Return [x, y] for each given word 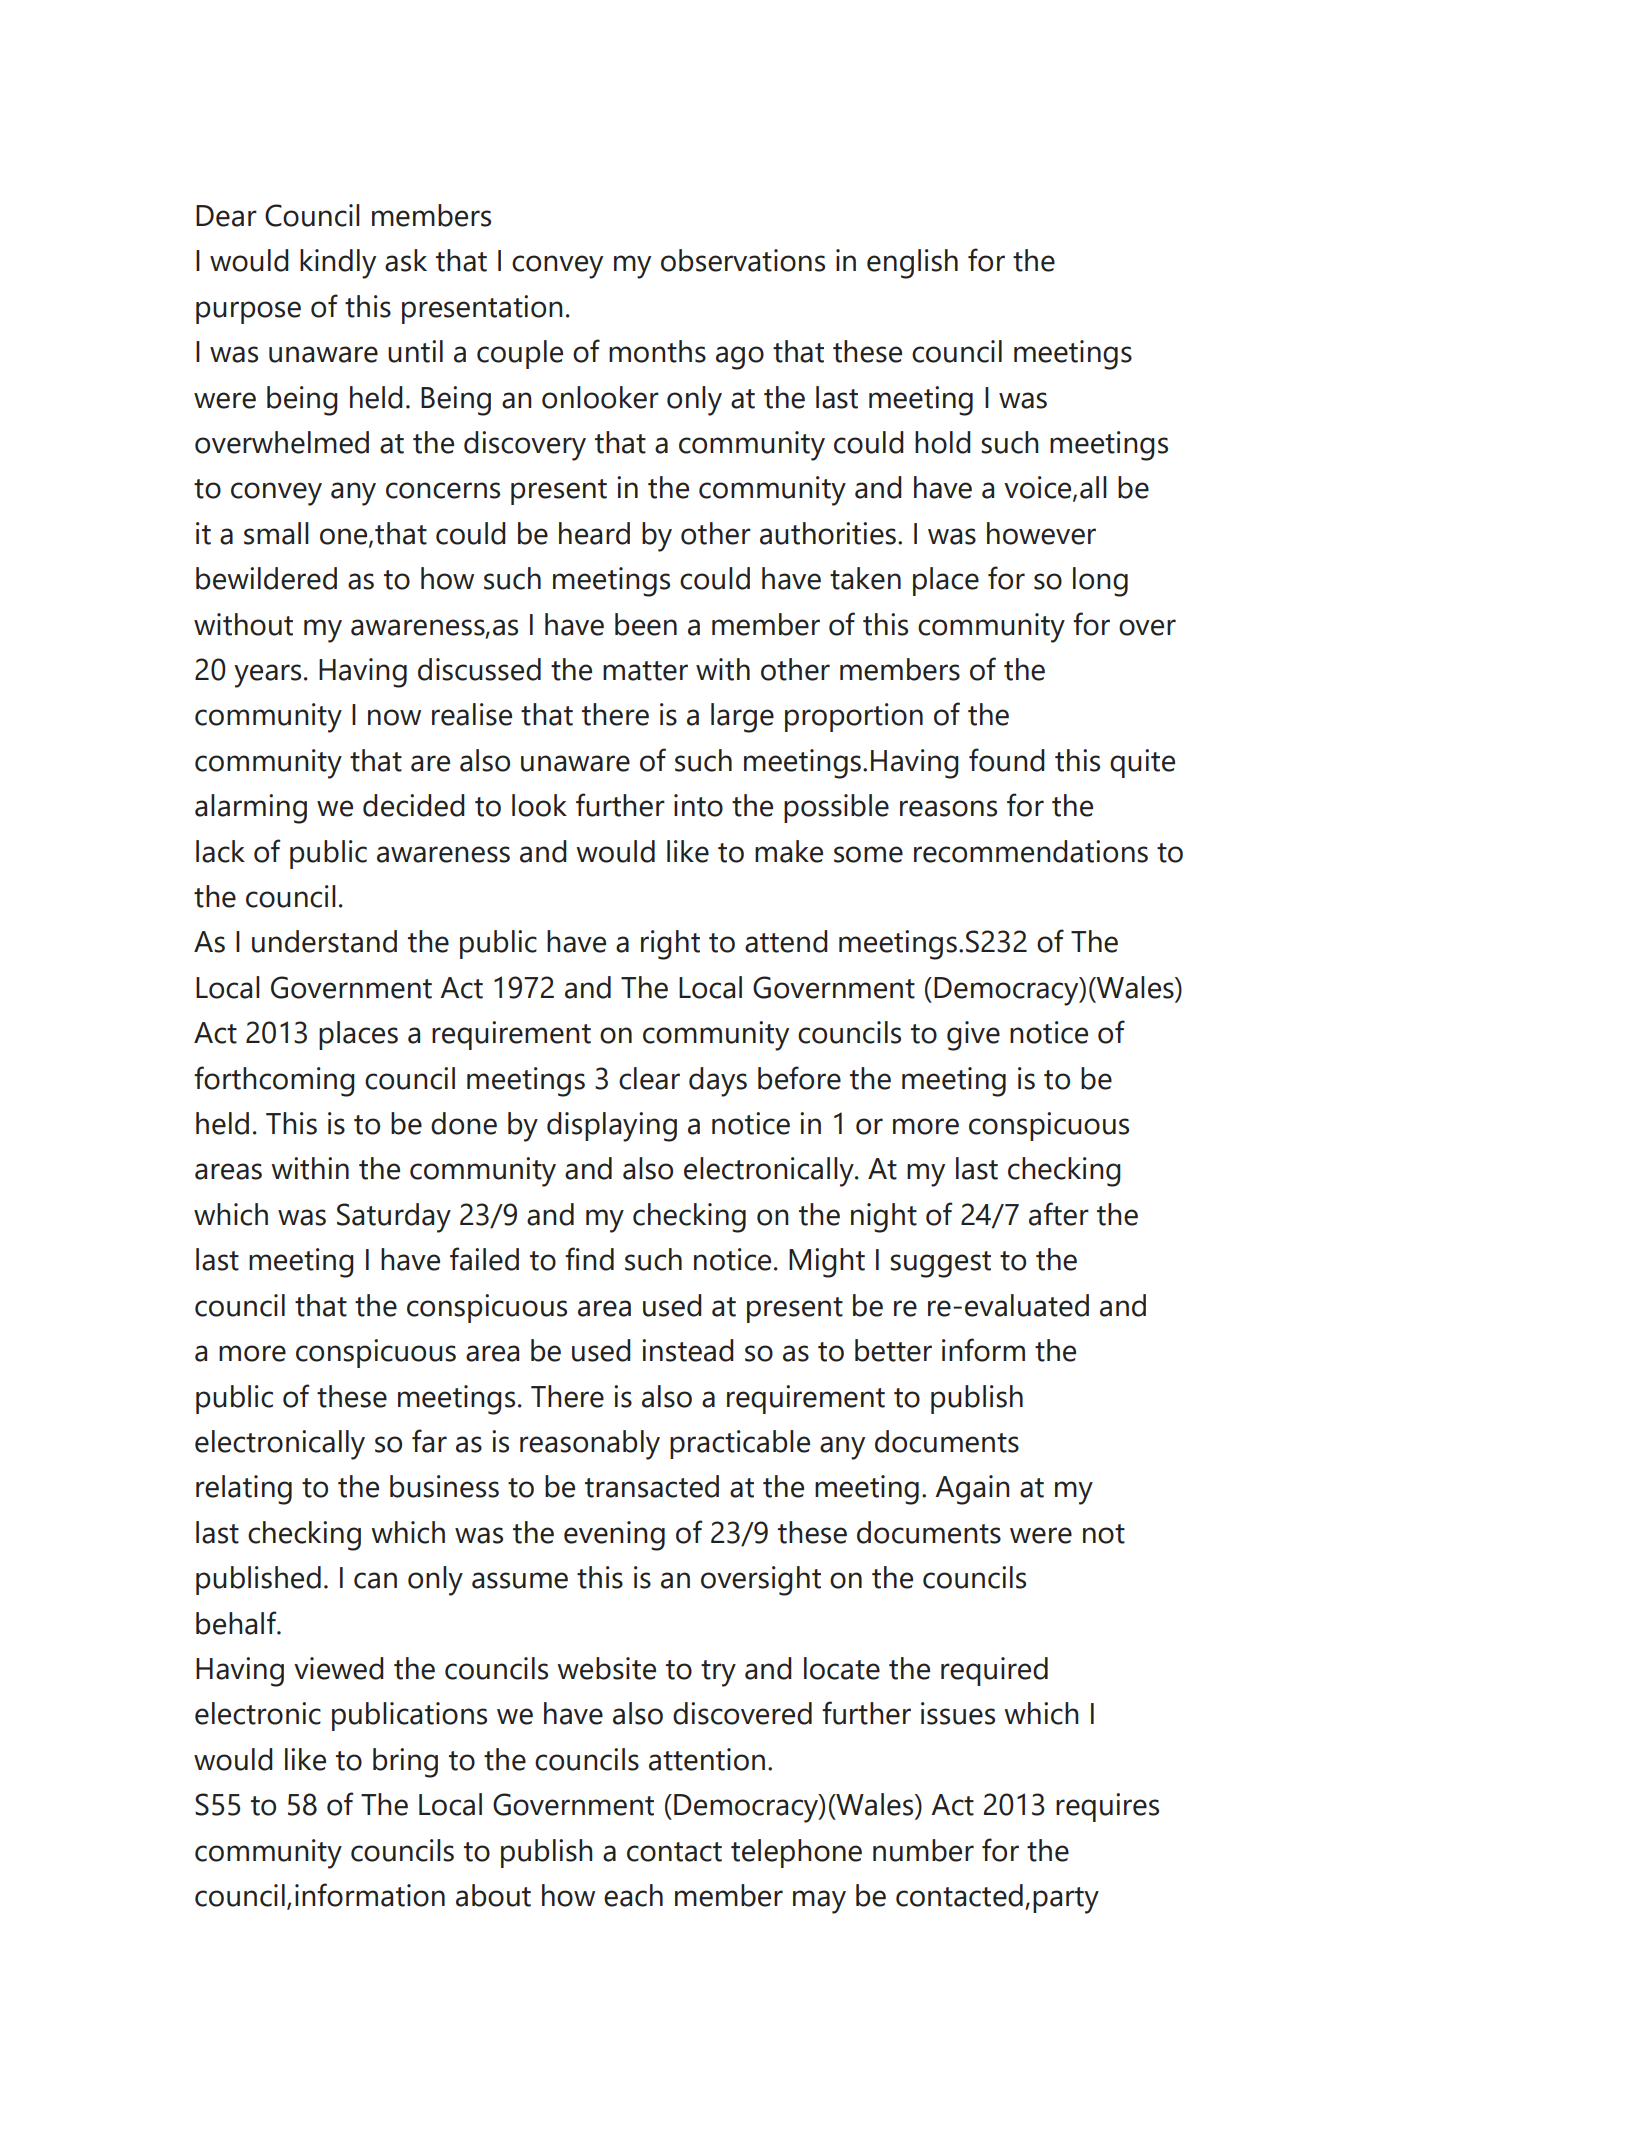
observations [743, 260]
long [1100, 582]
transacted [652, 1486]
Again [972, 1490]
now [394, 717]
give [973, 1036]
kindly [338, 264]
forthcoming [274, 1081]
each [633, 1895]
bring [405, 1763]
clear [649, 1078]
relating [244, 1490]
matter [645, 671]
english [912, 264]
